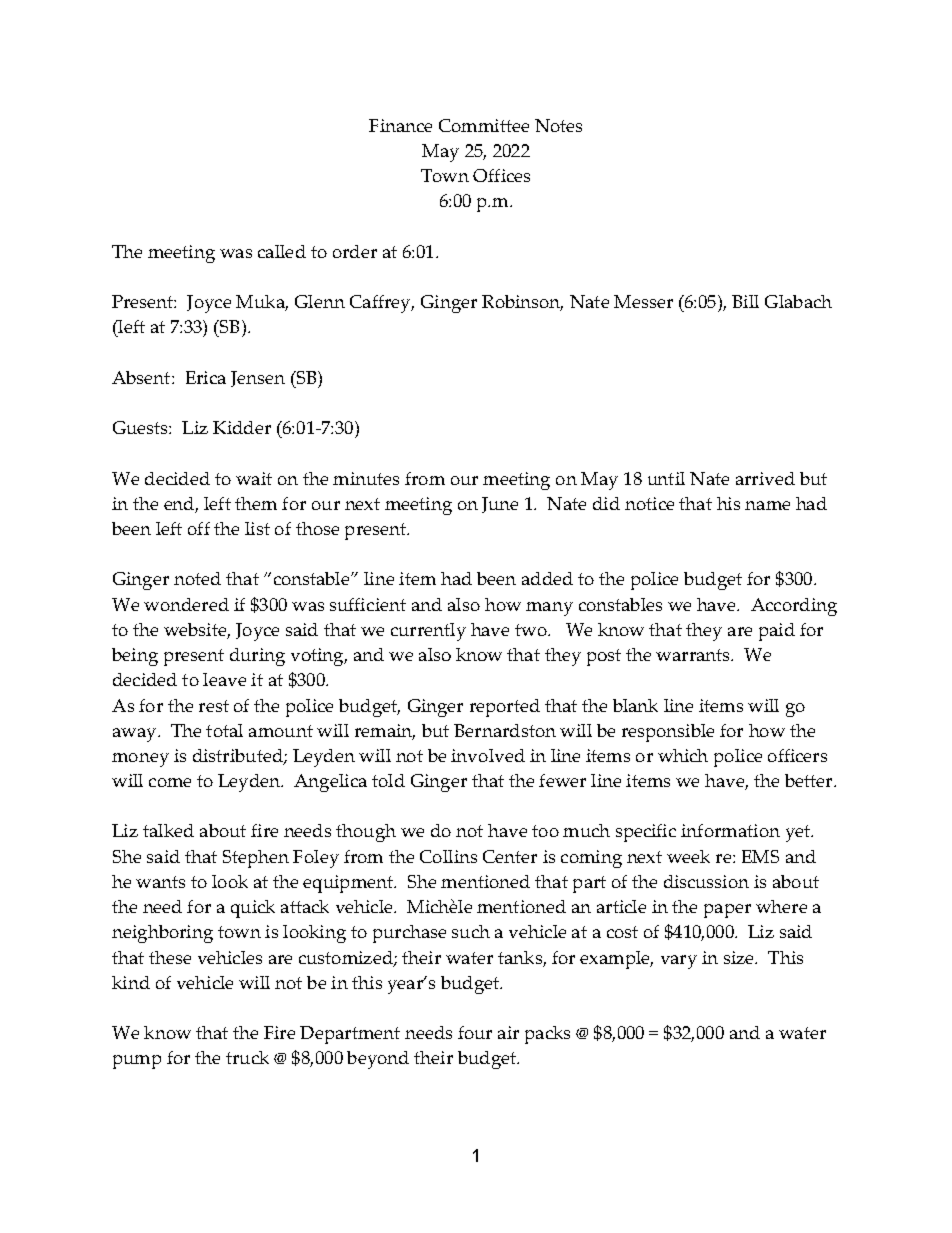  I want to click on truck, so click(247, 1057).
